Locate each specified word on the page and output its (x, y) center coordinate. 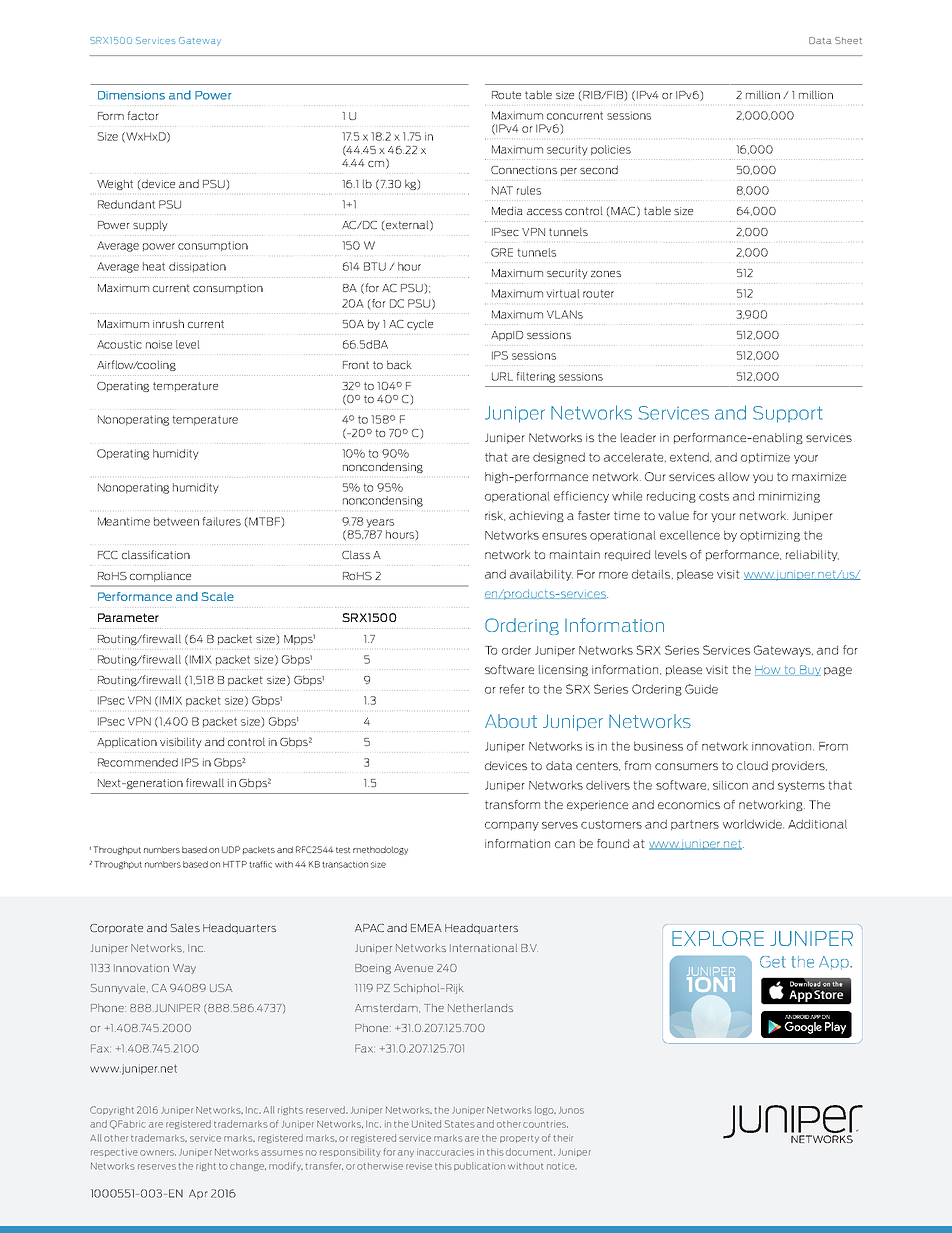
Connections (524, 170)
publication (479, 1166)
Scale (218, 596)
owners (158, 1153)
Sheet (848, 40)
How (769, 671)
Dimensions (131, 95)
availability (541, 575)
